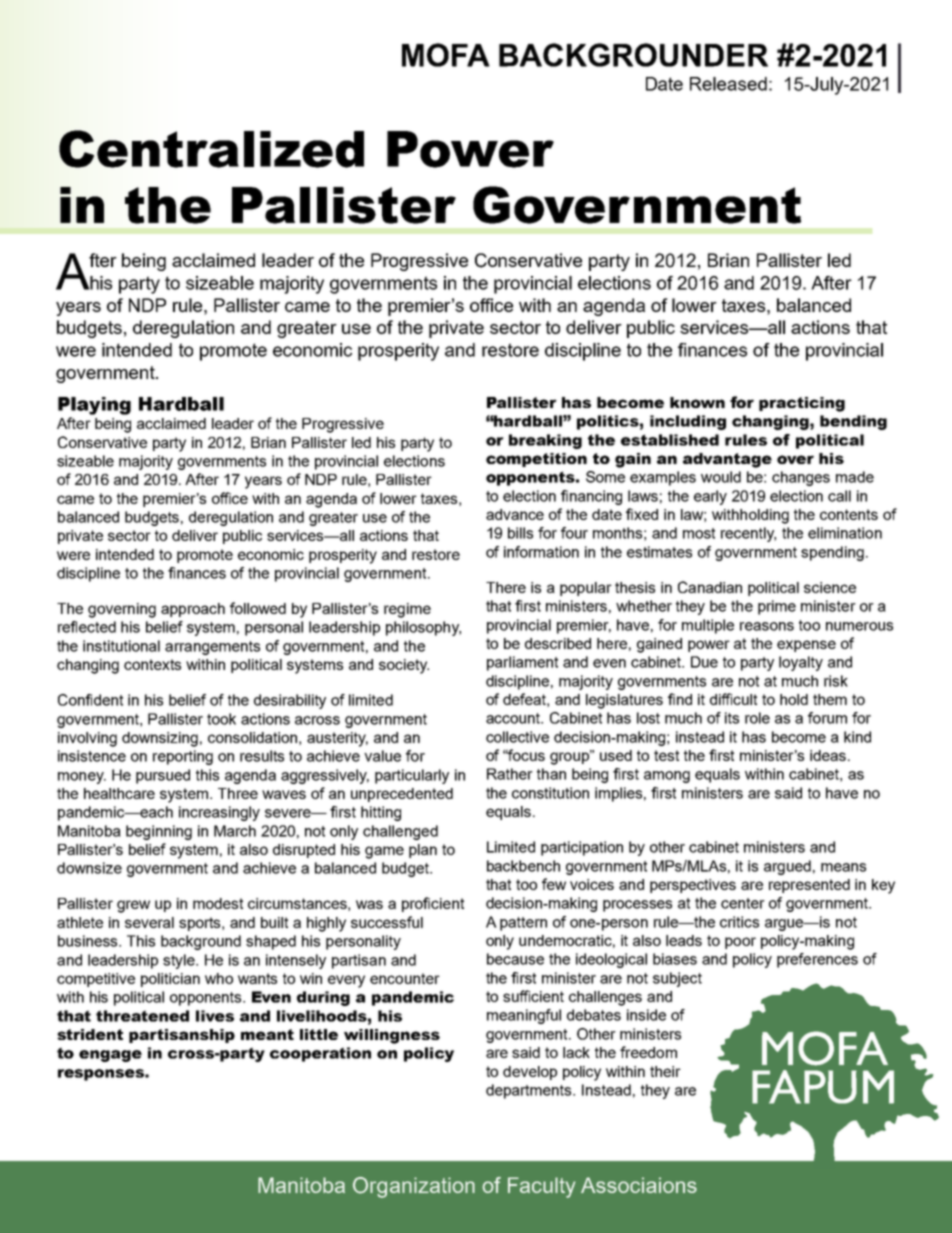 This screenshot has width=952, height=1233. I want to click on engage, so click(110, 1056).
